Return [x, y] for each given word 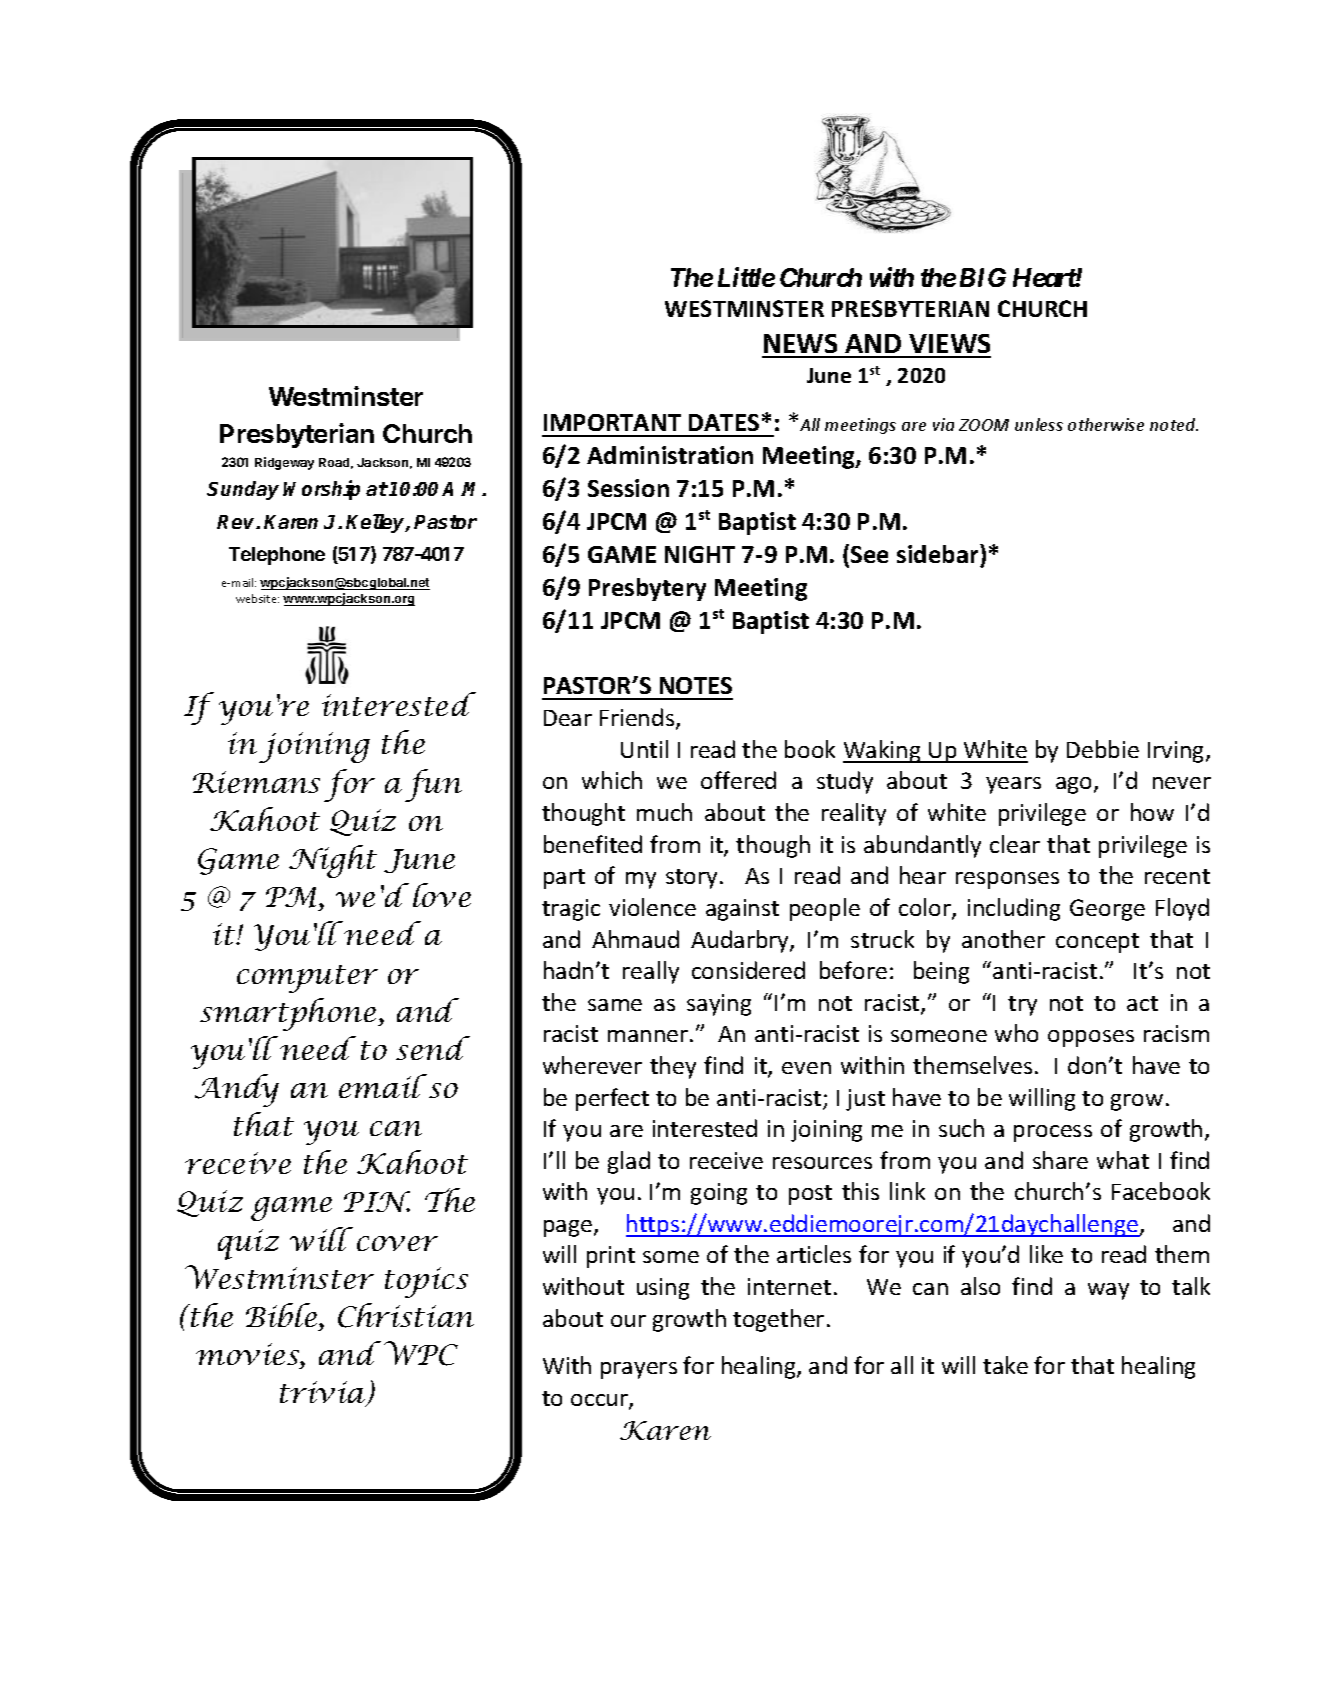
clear [1015, 844]
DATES [724, 422]
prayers [639, 1370]
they [673, 1067]
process [1053, 1133]
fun [433, 785]
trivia [324, 1394]
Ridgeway [284, 463]
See [869, 554]
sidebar [939, 553]
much [664, 812]
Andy [237, 1090]
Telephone [277, 556]
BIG [983, 277]
